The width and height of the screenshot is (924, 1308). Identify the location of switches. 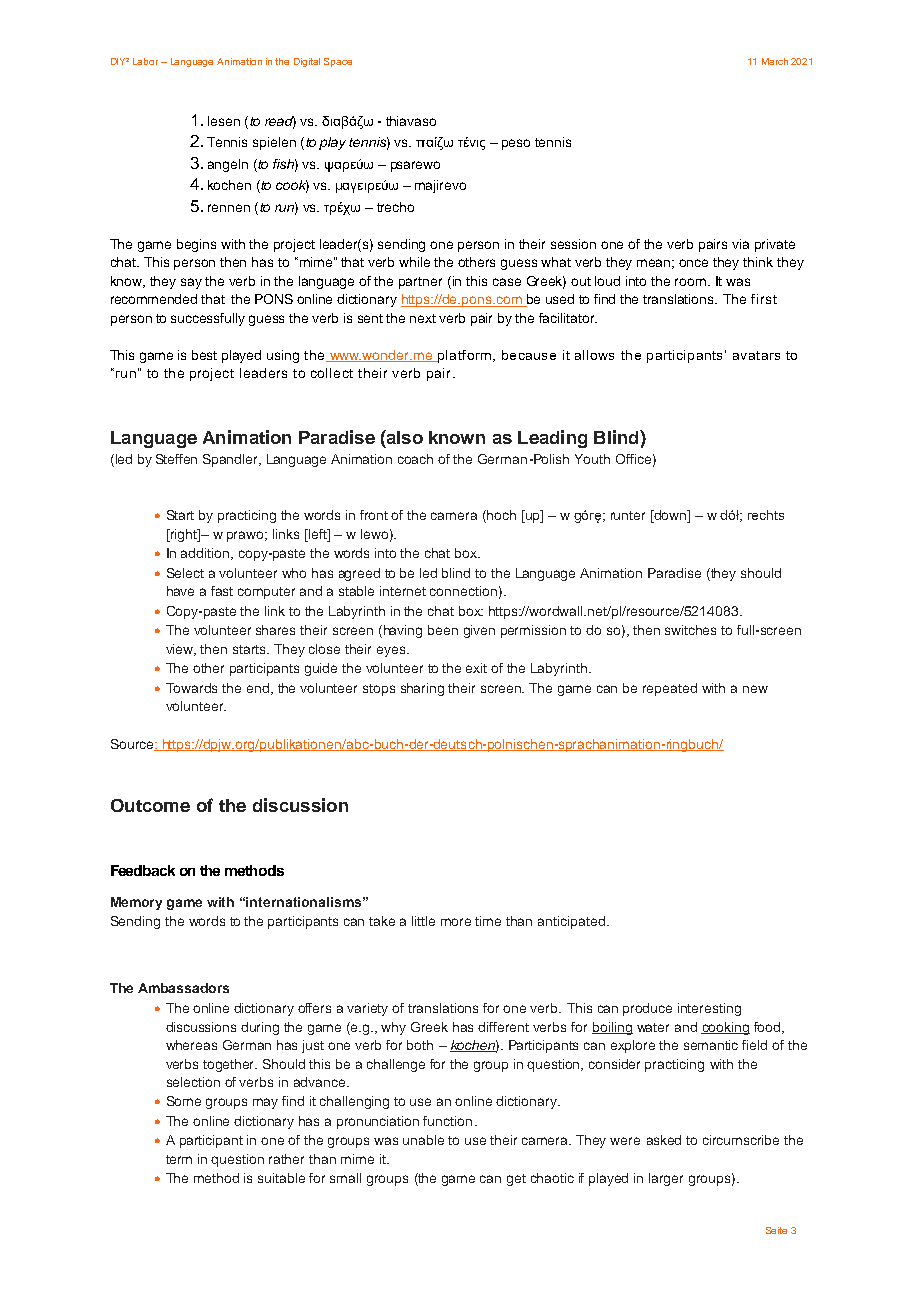
(690, 630).
